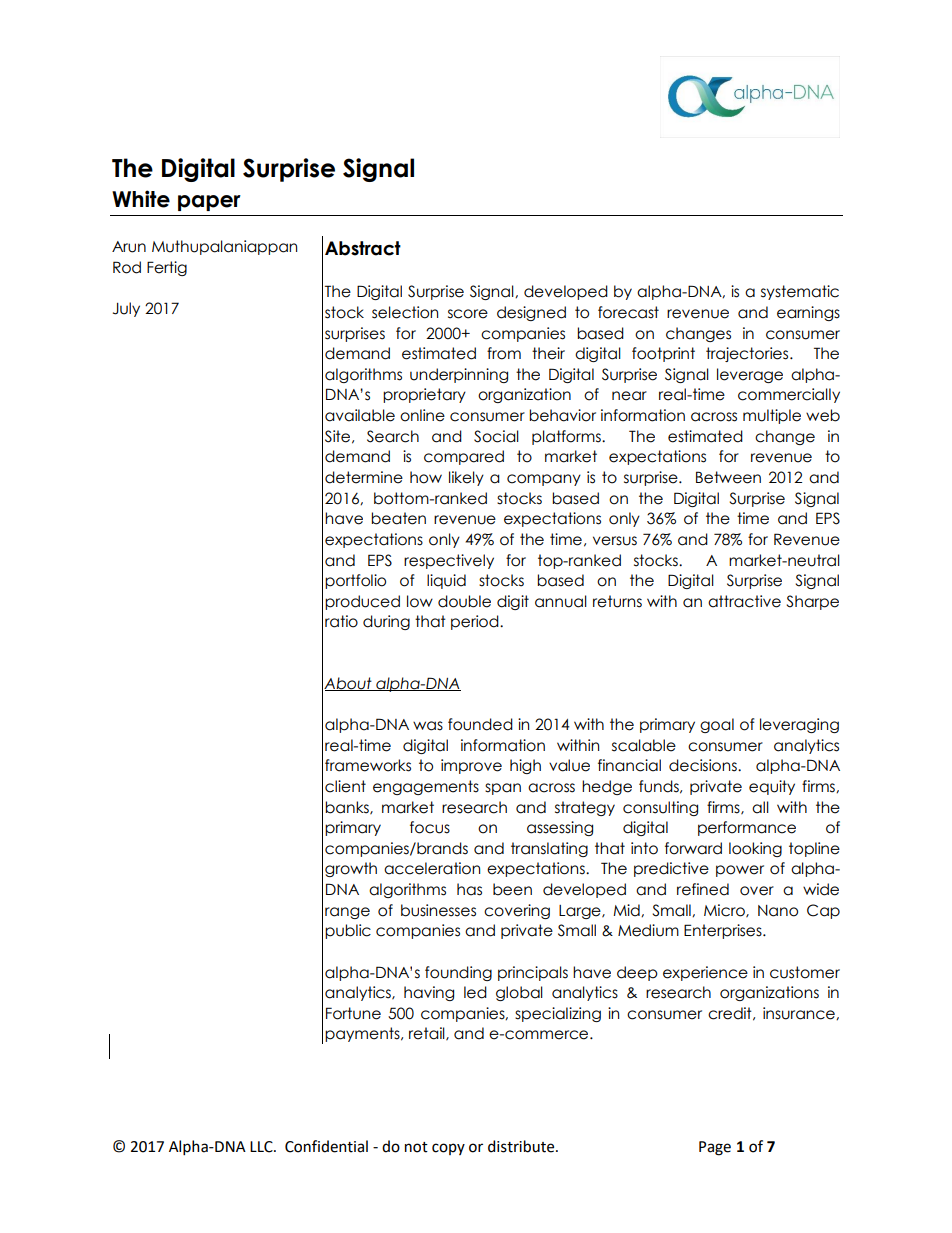 The height and width of the screenshot is (1233, 952). I want to click on LLC, so click(262, 1147).
